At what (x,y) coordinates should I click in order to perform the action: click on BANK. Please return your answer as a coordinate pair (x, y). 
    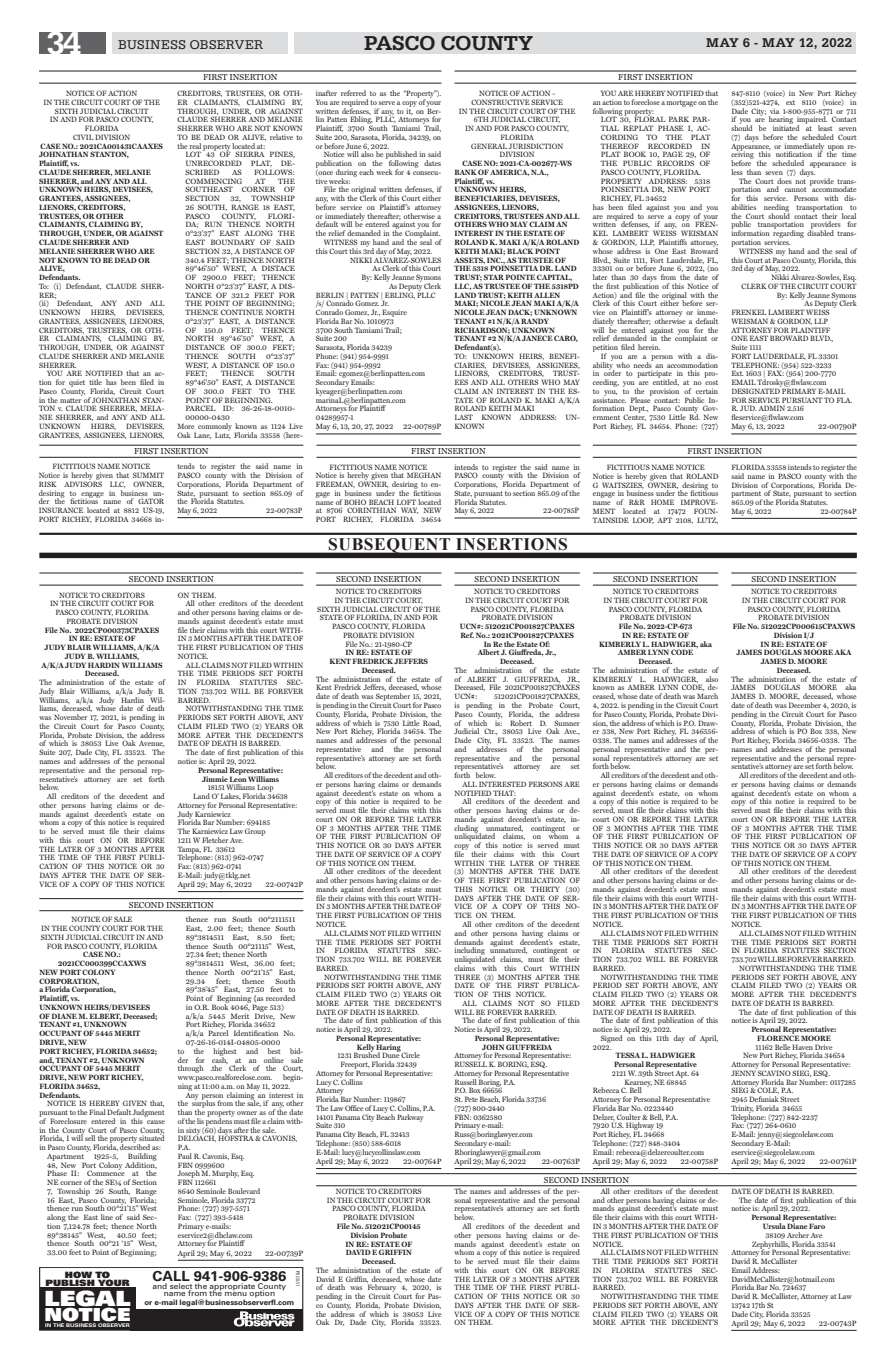
    Looking at the image, I should click on (466, 172).
